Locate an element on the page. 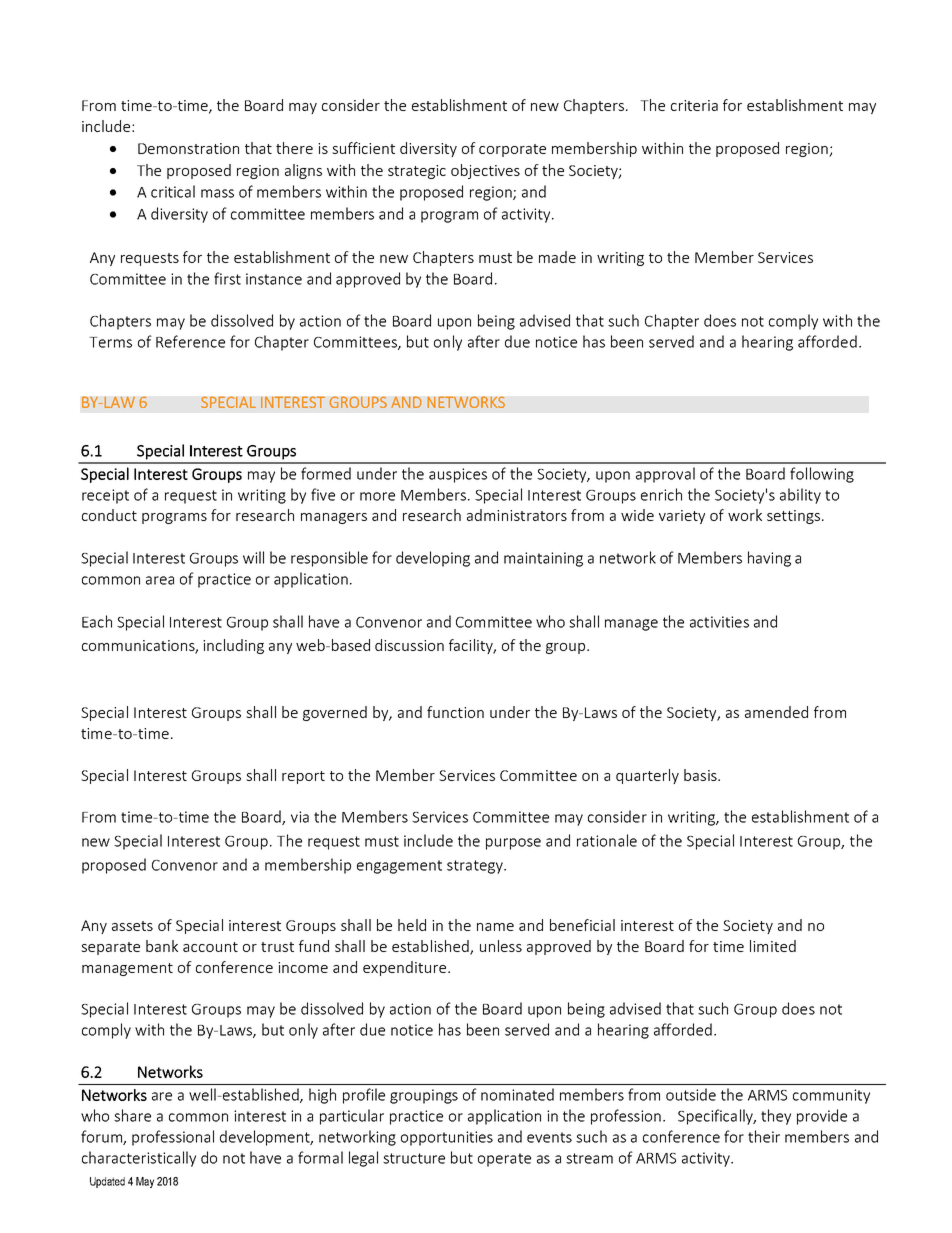 This image has height=1233, width=952. characteristically is located at coordinates (139, 1159).
